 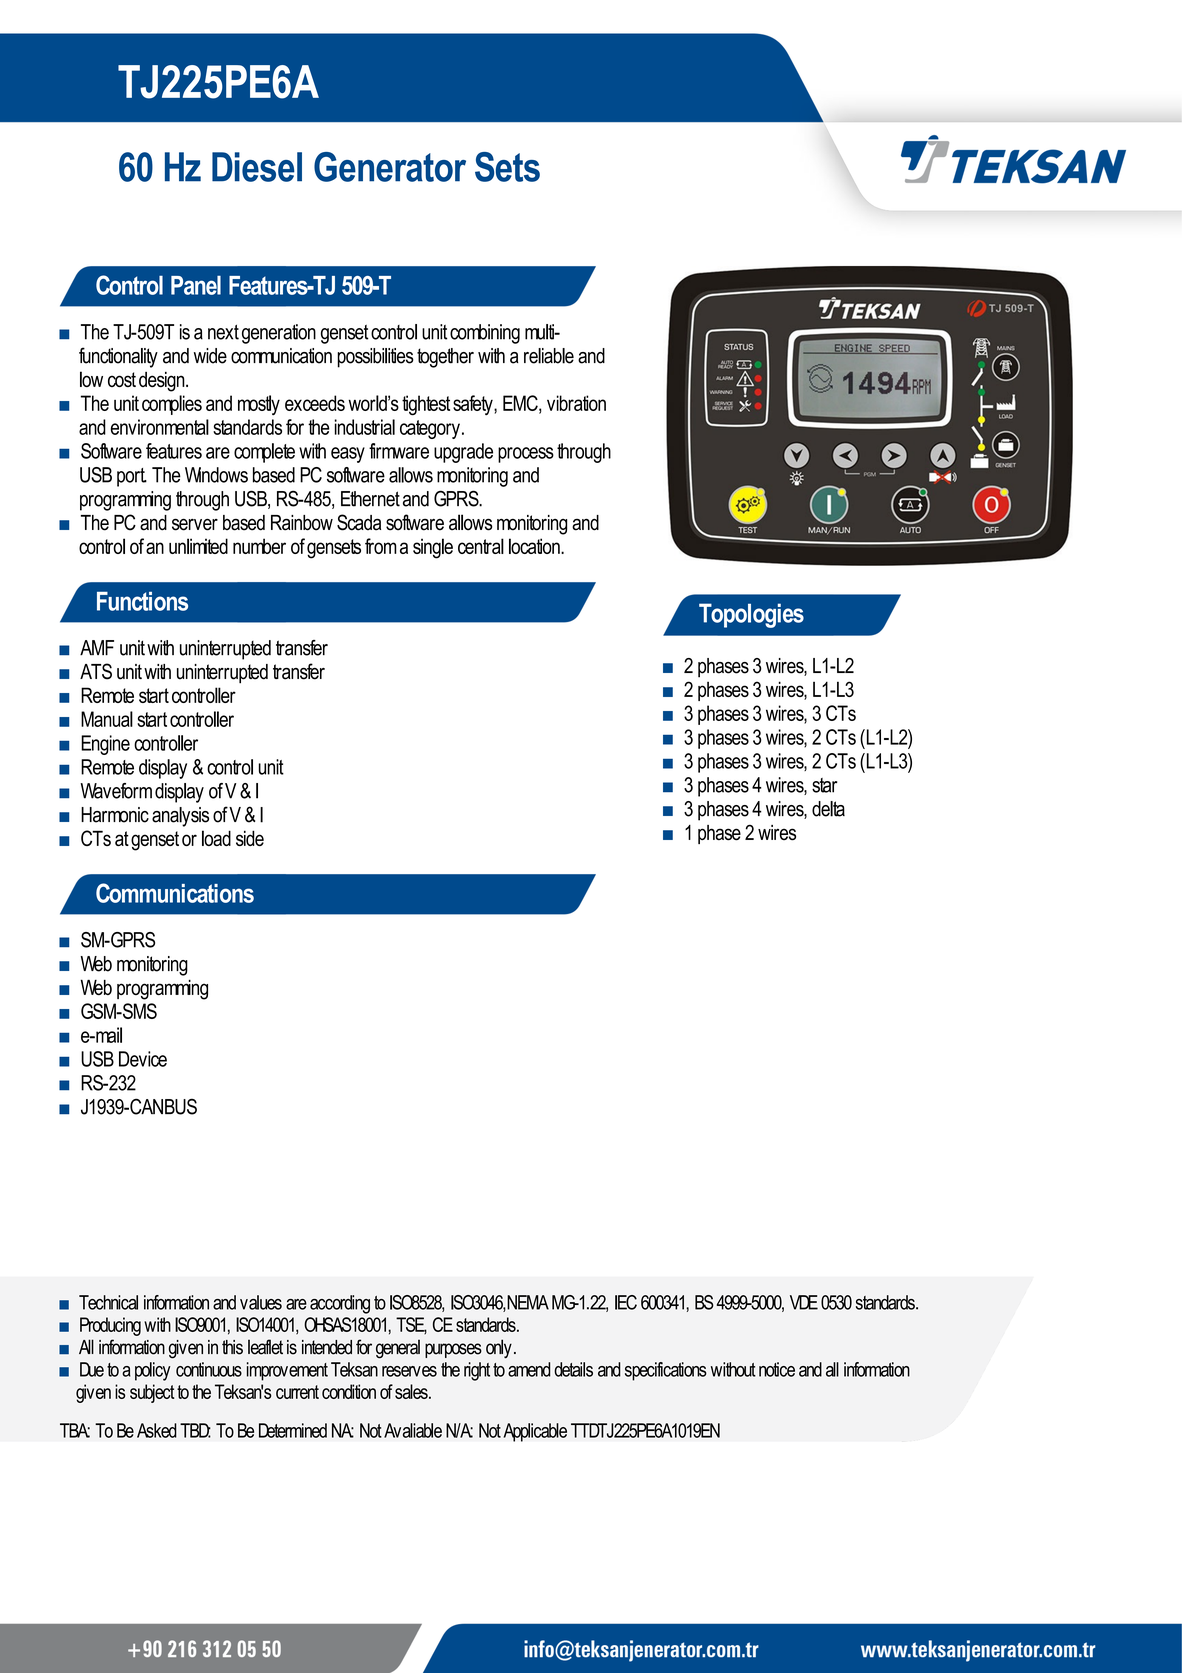 What do you see at coordinates (828, 809) in the page?
I see `delta` at bounding box center [828, 809].
